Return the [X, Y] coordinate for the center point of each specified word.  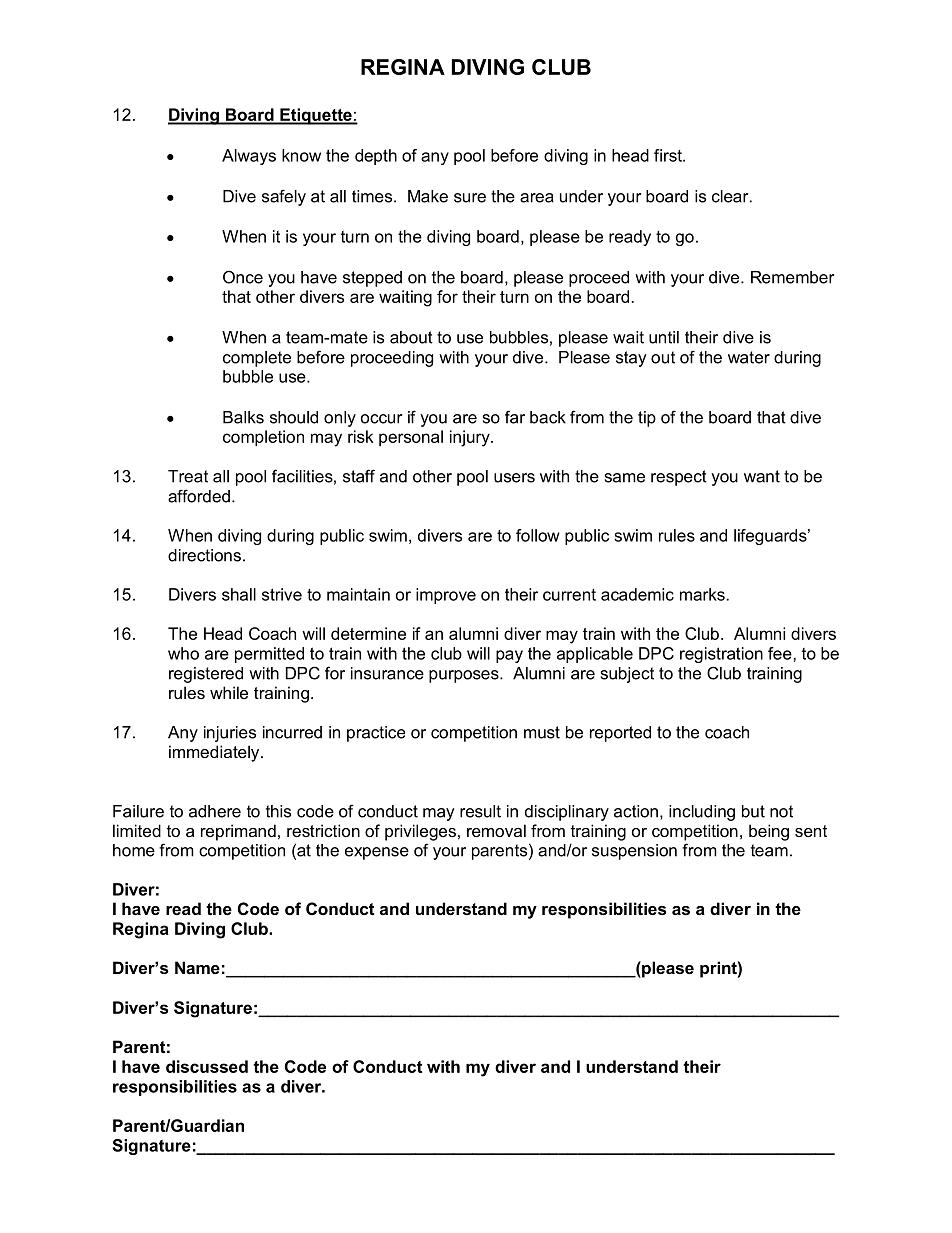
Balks [243, 417]
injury [471, 438]
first [669, 155]
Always [249, 157]
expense [377, 853]
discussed [207, 1066]
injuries [230, 734]
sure [470, 198]
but [753, 811]
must [542, 732]
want [762, 476]
